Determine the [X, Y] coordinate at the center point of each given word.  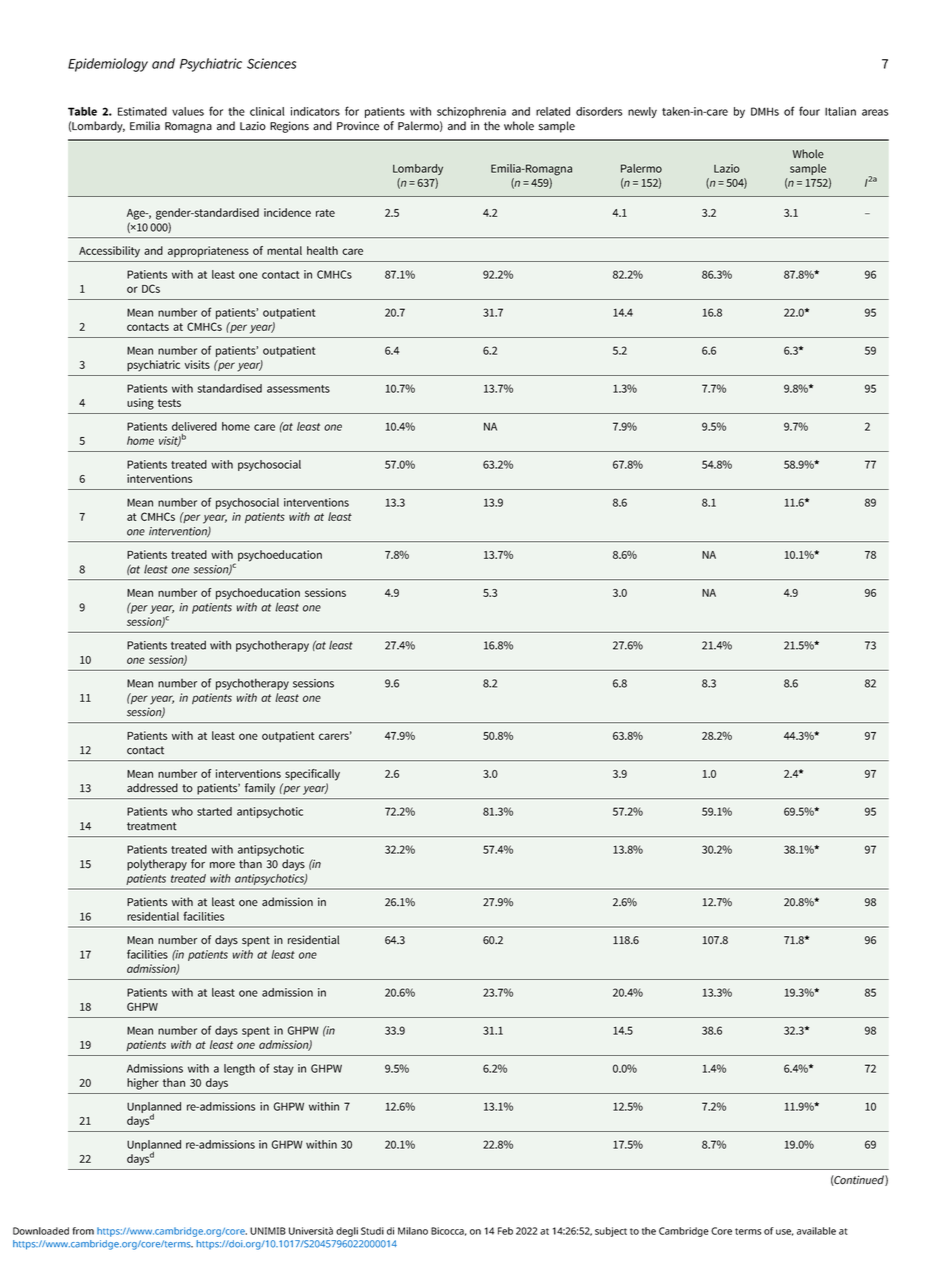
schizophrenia [471, 112]
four [809, 111]
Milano [413, 1231]
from [83, 1231]
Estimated [142, 111]
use [784, 1232]
